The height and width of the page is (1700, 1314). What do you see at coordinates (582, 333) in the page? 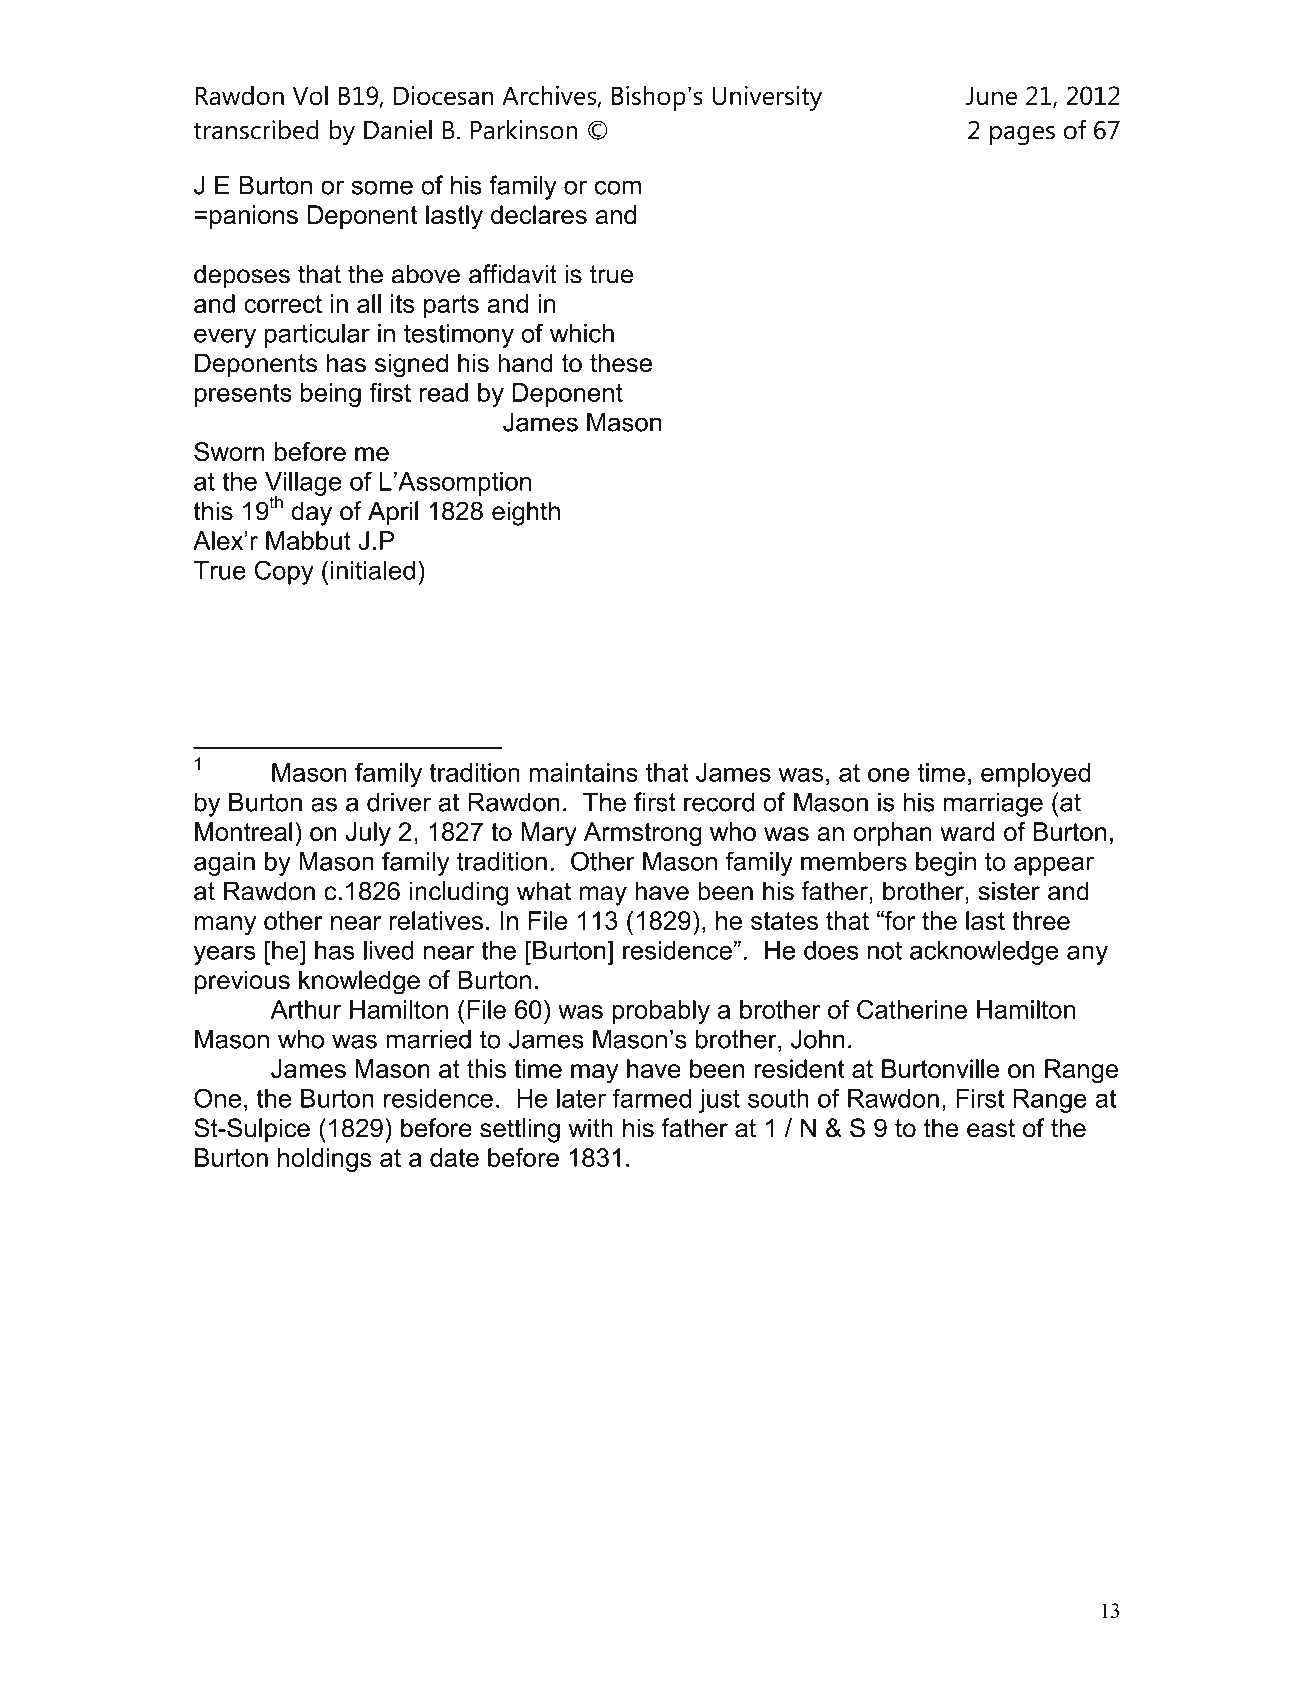
I see `which` at bounding box center [582, 333].
